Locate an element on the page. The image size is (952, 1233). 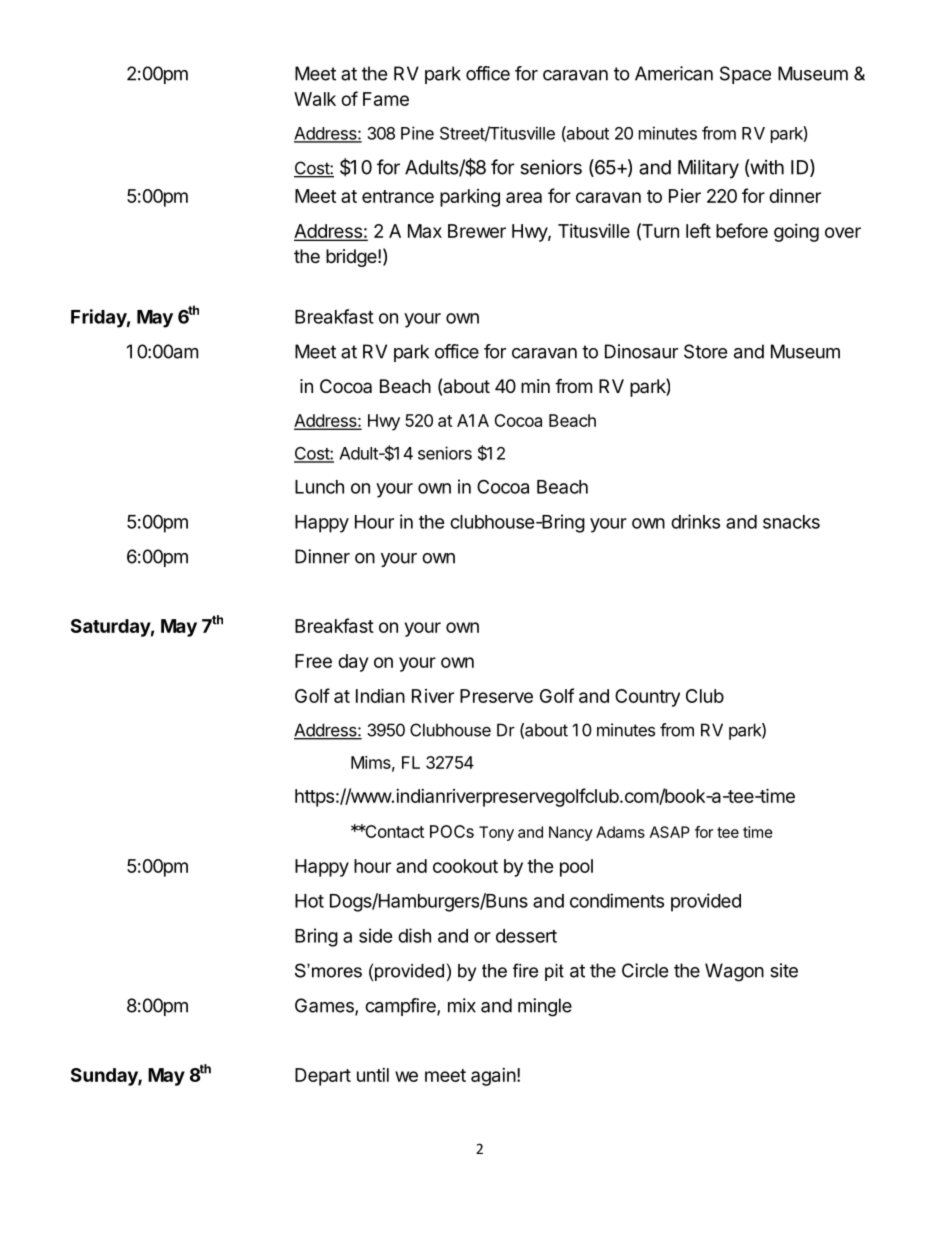
Store is located at coordinates (705, 351).
